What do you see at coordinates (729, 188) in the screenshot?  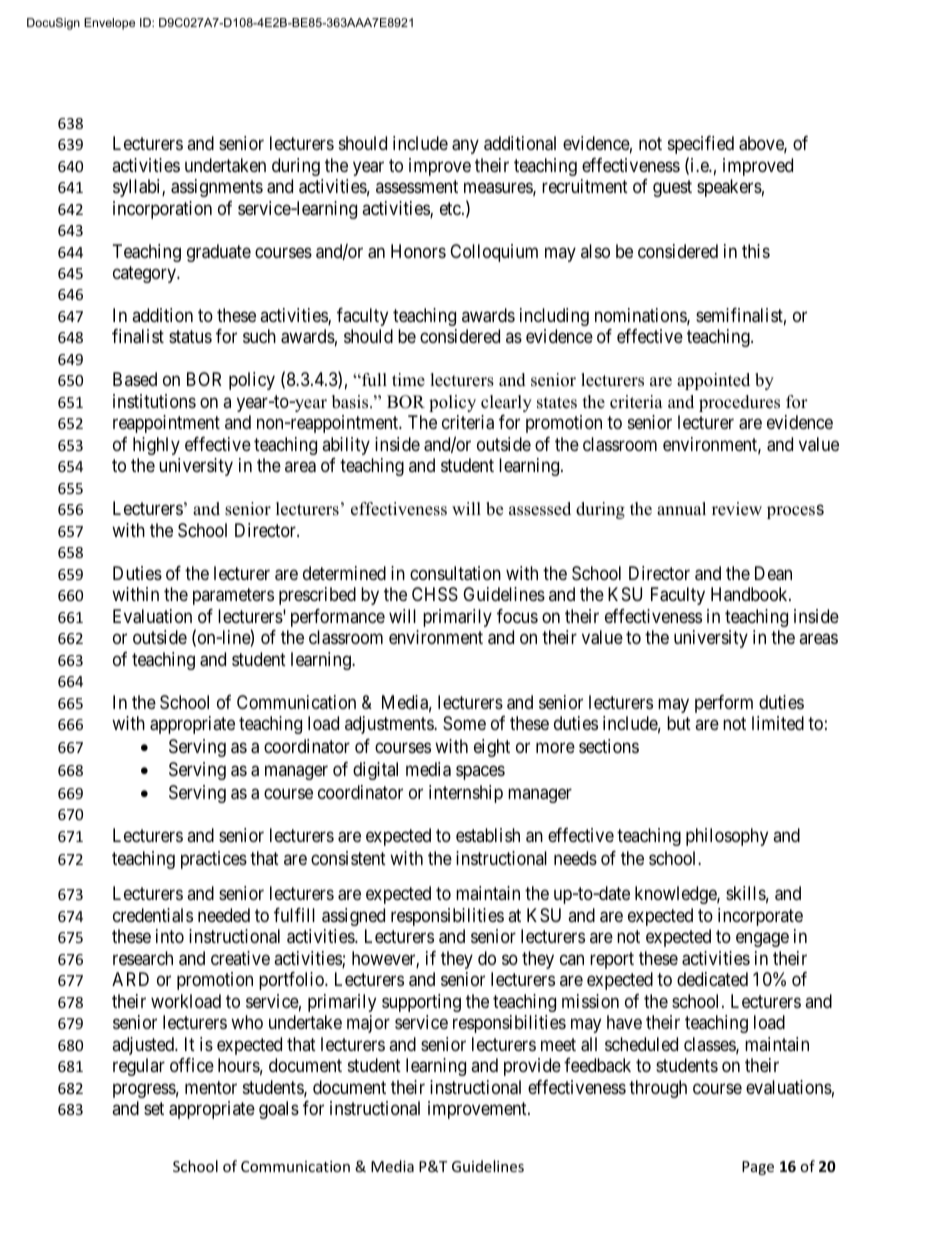 I see `speakers` at bounding box center [729, 188].
